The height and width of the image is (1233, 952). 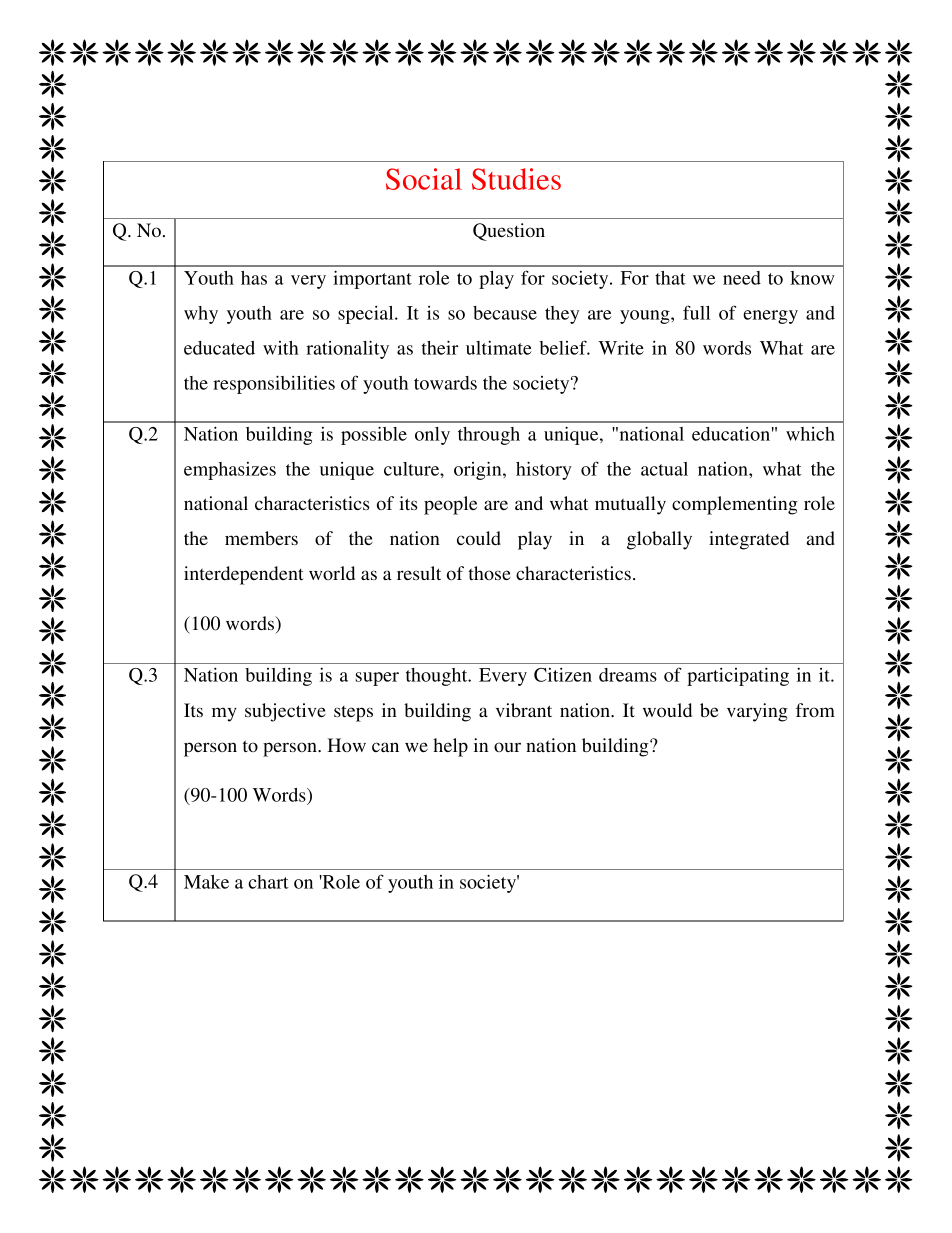 What do you see at coordinates (281, 348) in the image?
I see `with` at bounding box center [281, 348].
